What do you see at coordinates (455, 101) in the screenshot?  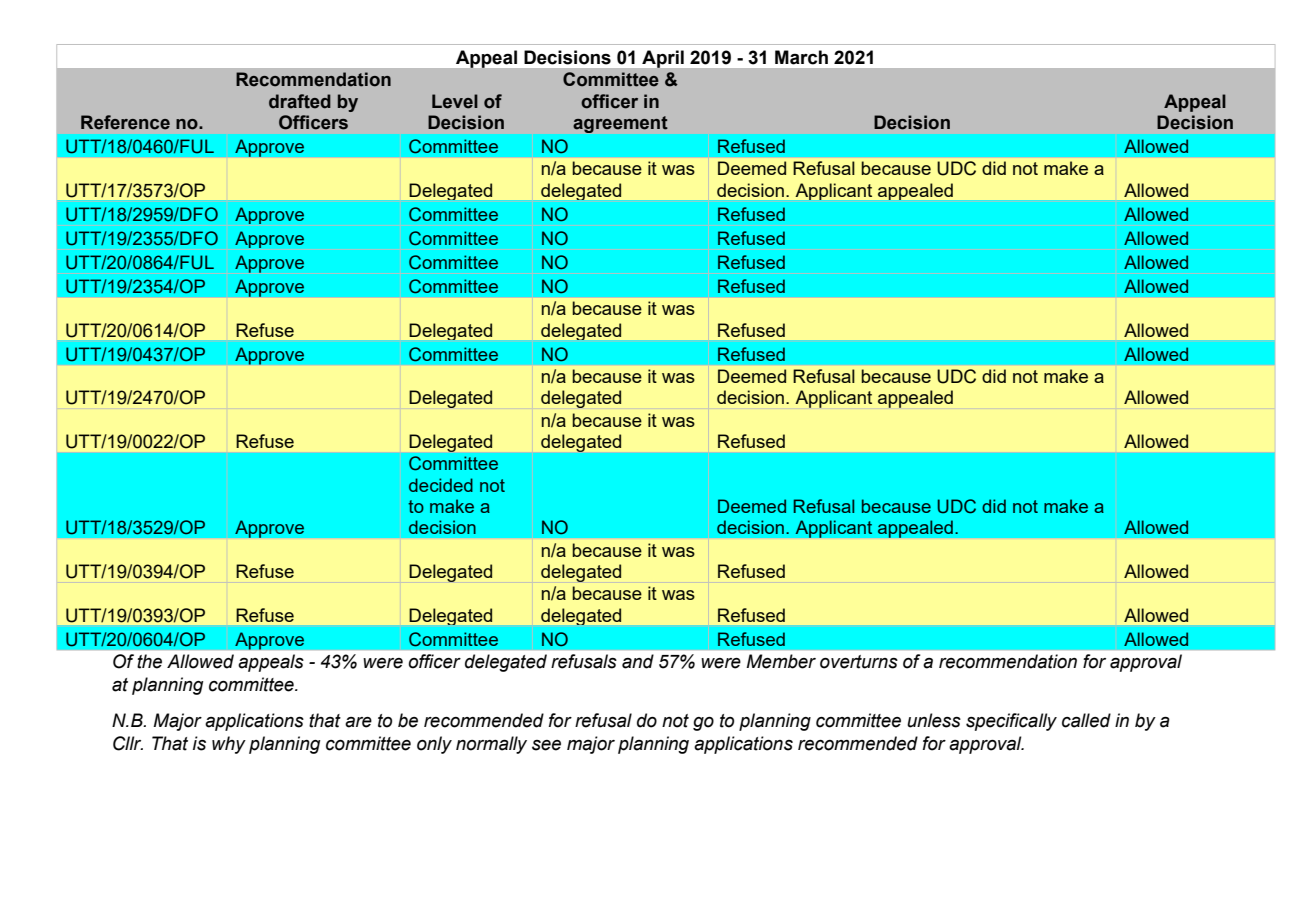 I see `Level` at bounding box center [455, 101].
